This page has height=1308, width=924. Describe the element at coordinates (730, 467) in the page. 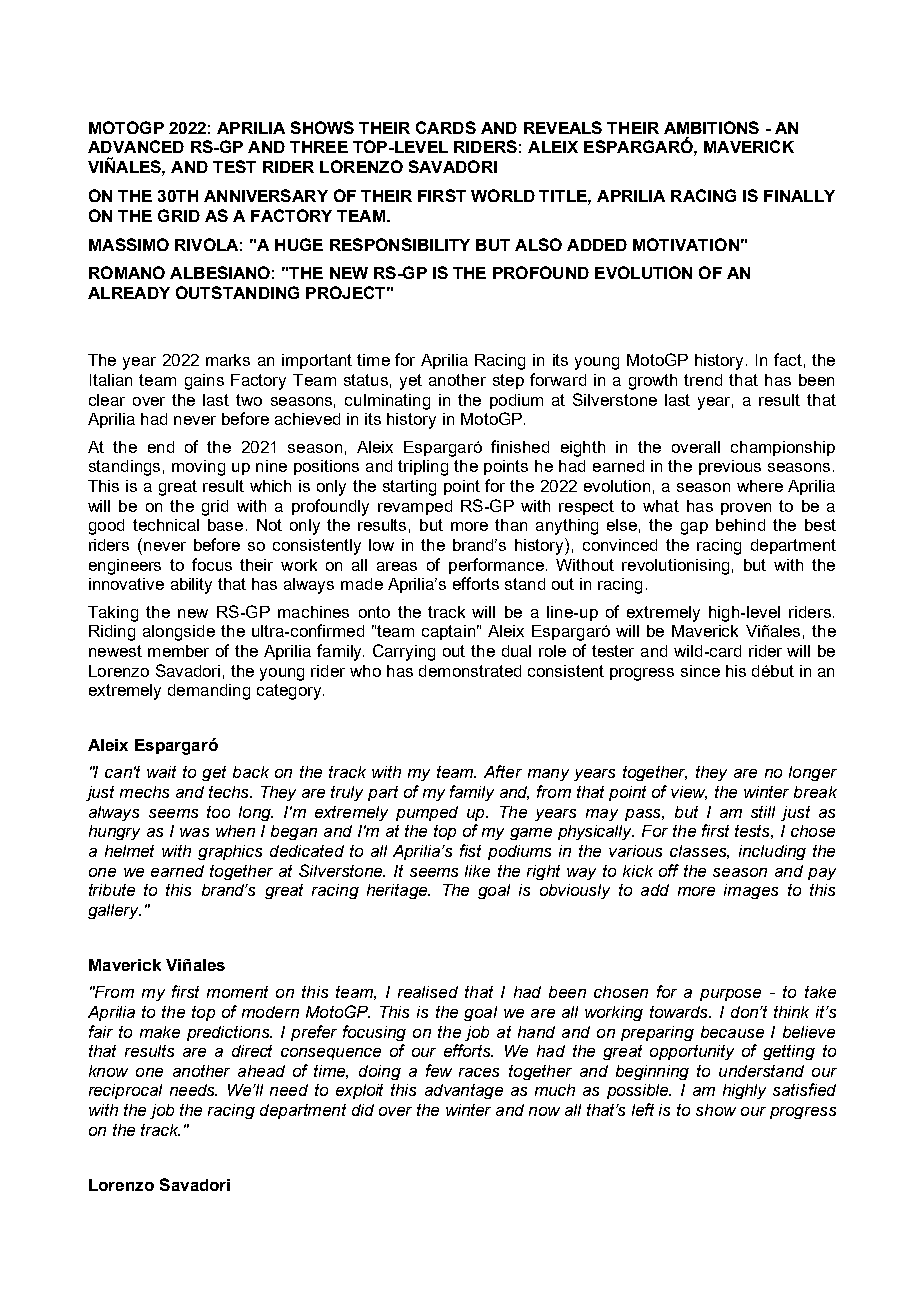

I see `previous` at that location.
